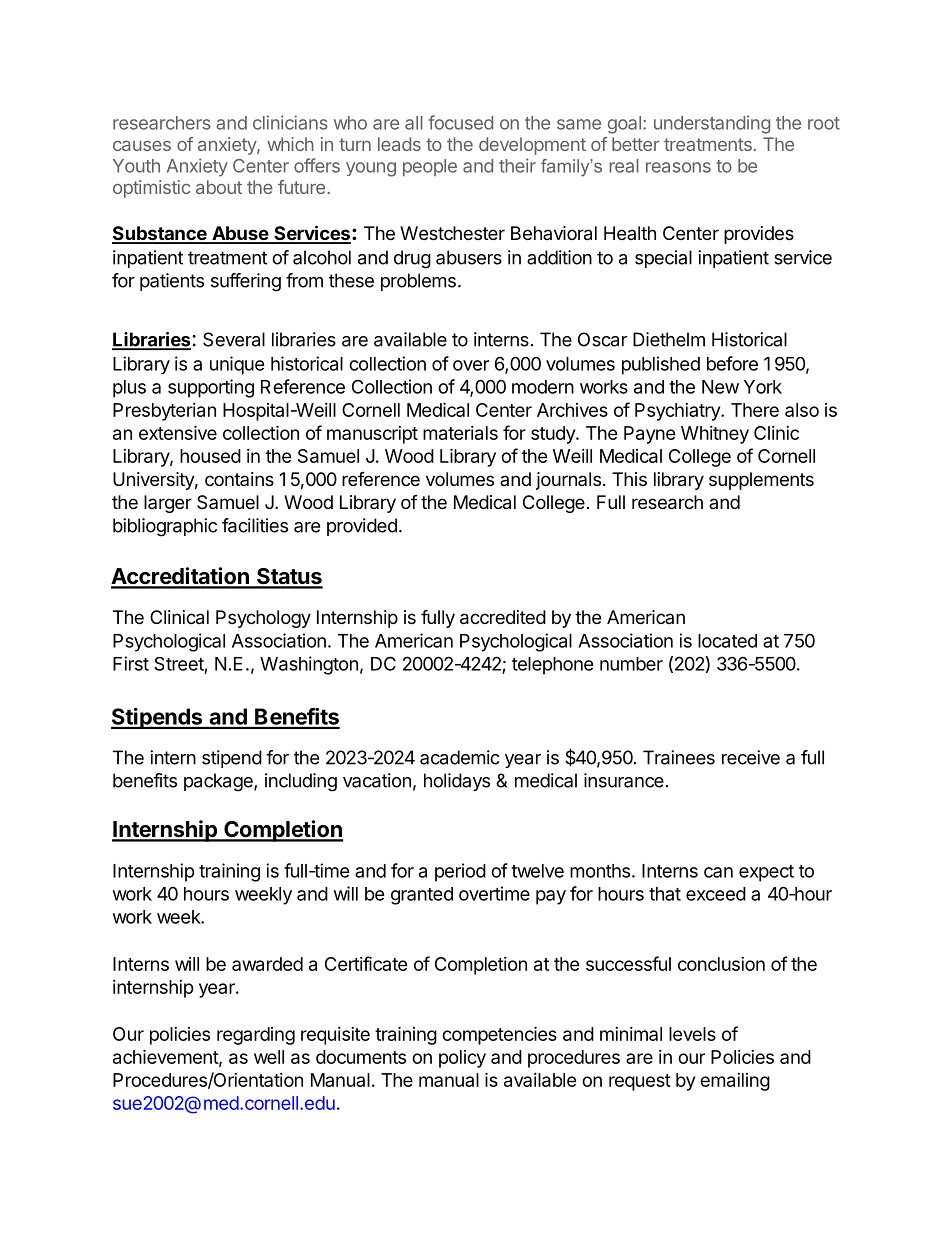 This page has height=1233, width=952. What do you see at coordinates (727, 641) in the page?
I see `located` at bounding box center [727, 641].
